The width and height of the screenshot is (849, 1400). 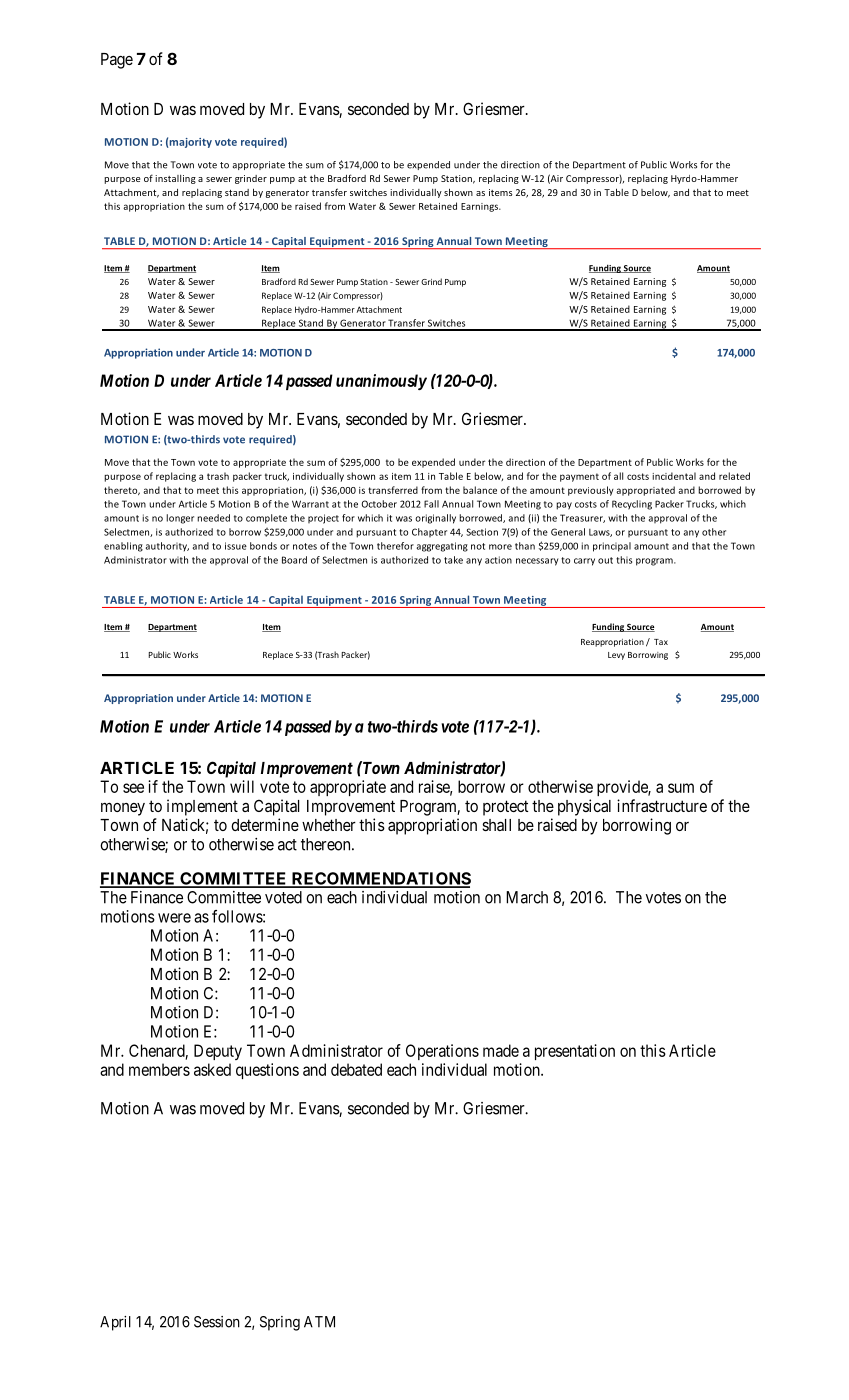 What do you see at coordinates (319, 1322) in the screenshot?
I see `ATM` at bounding box center [319, 1322].
